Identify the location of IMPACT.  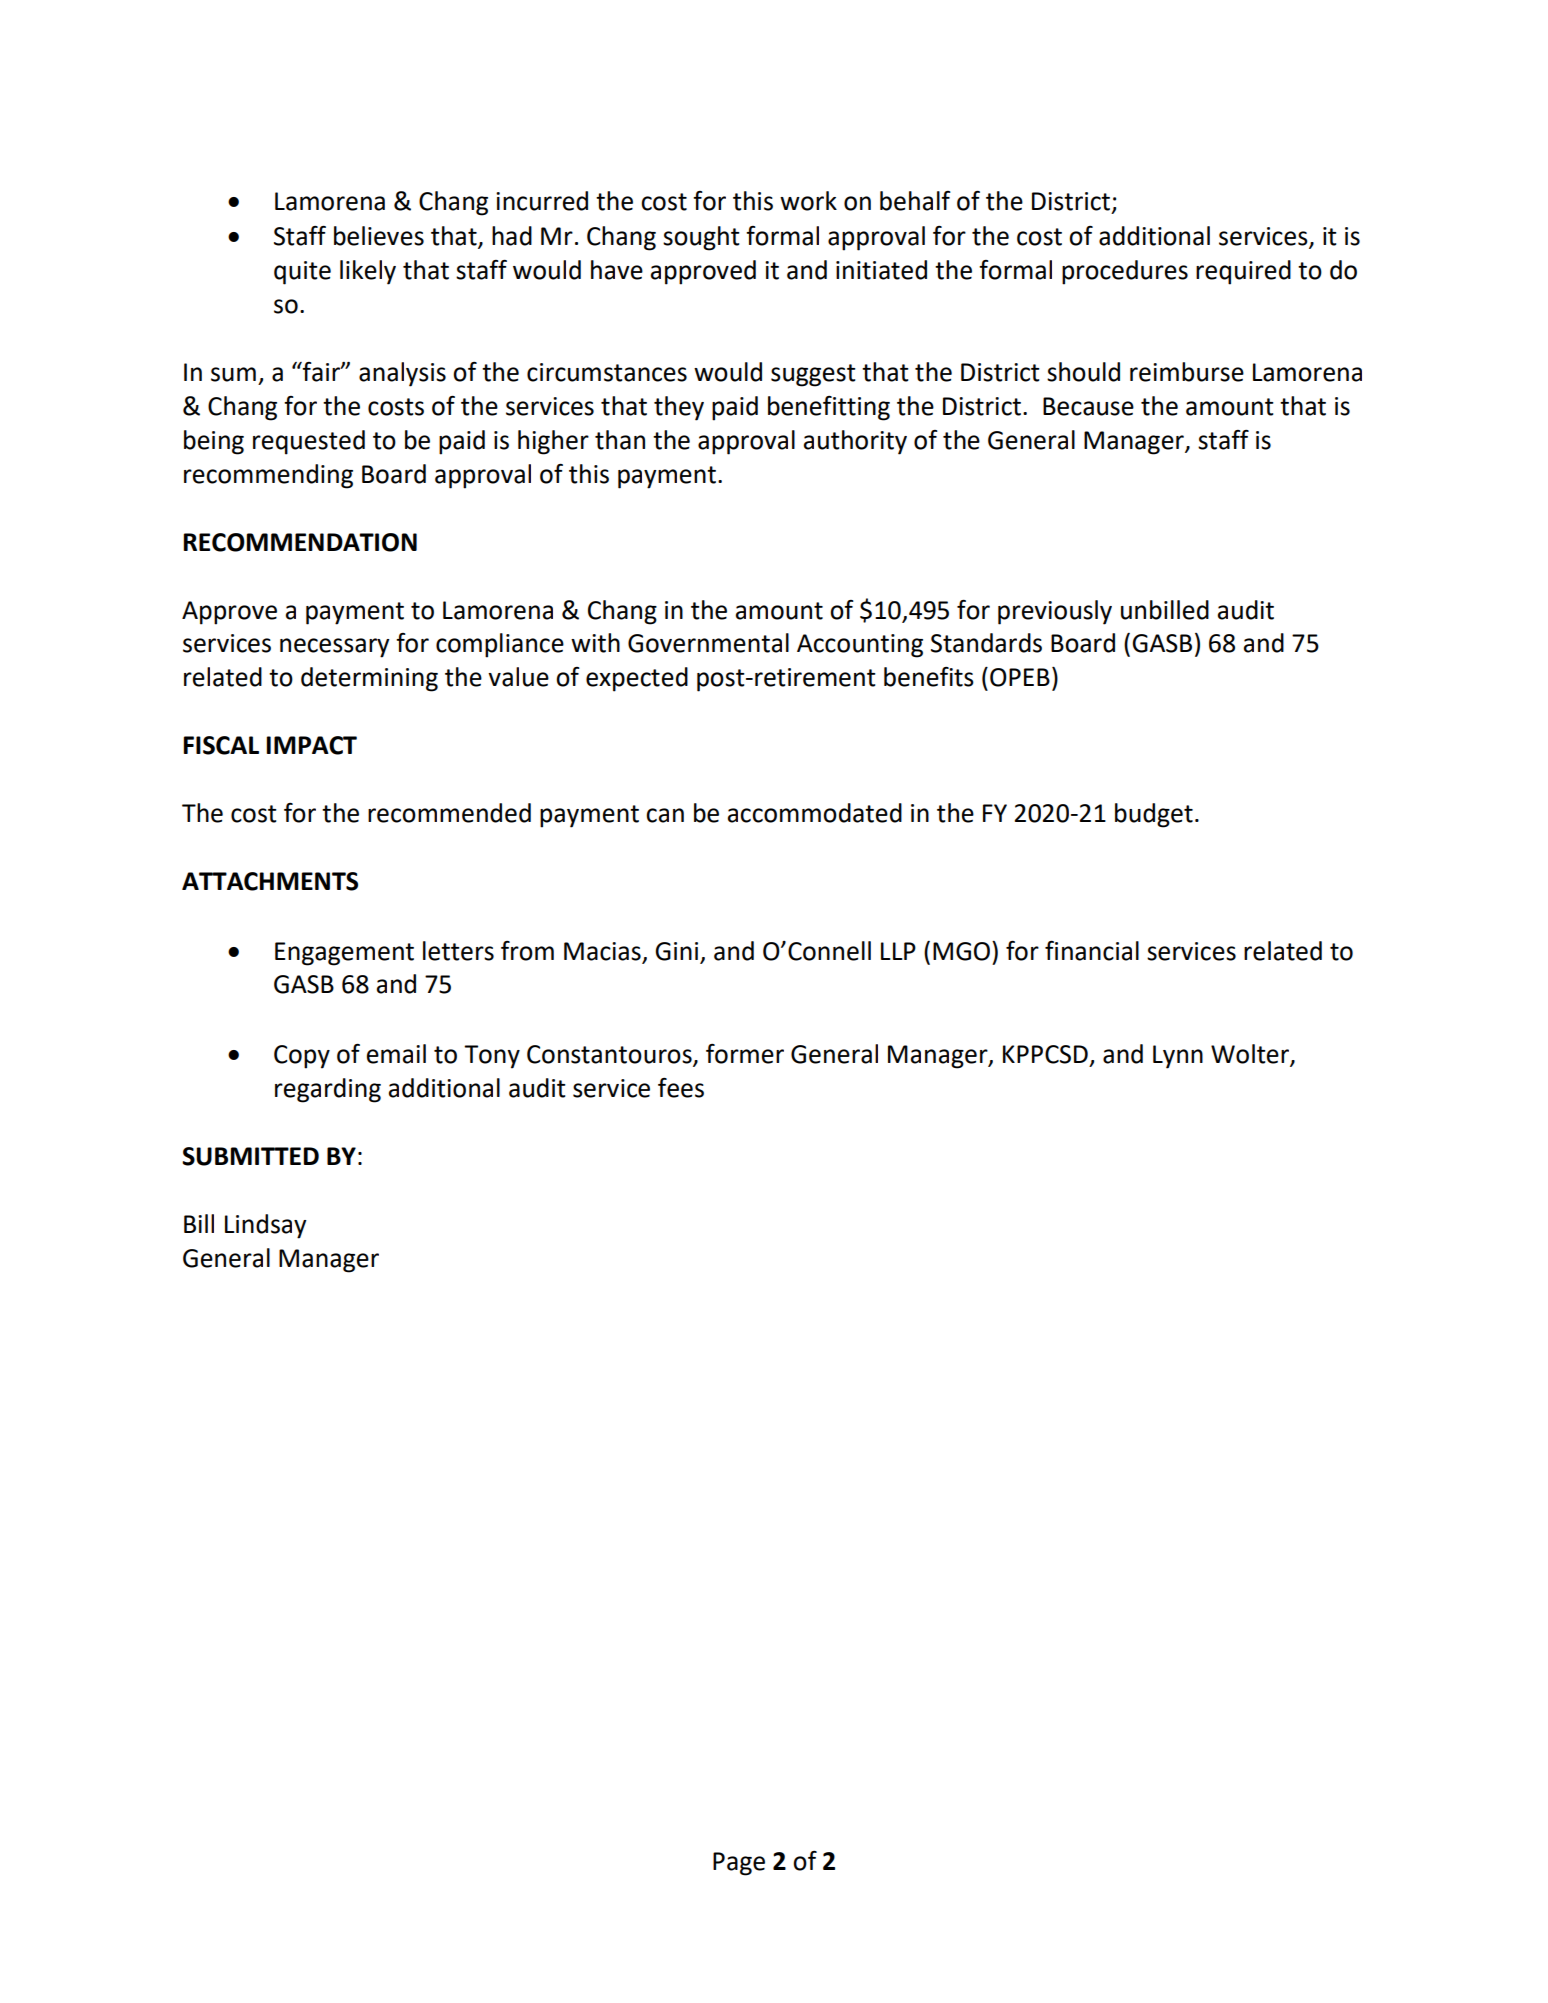
(311, 745).
